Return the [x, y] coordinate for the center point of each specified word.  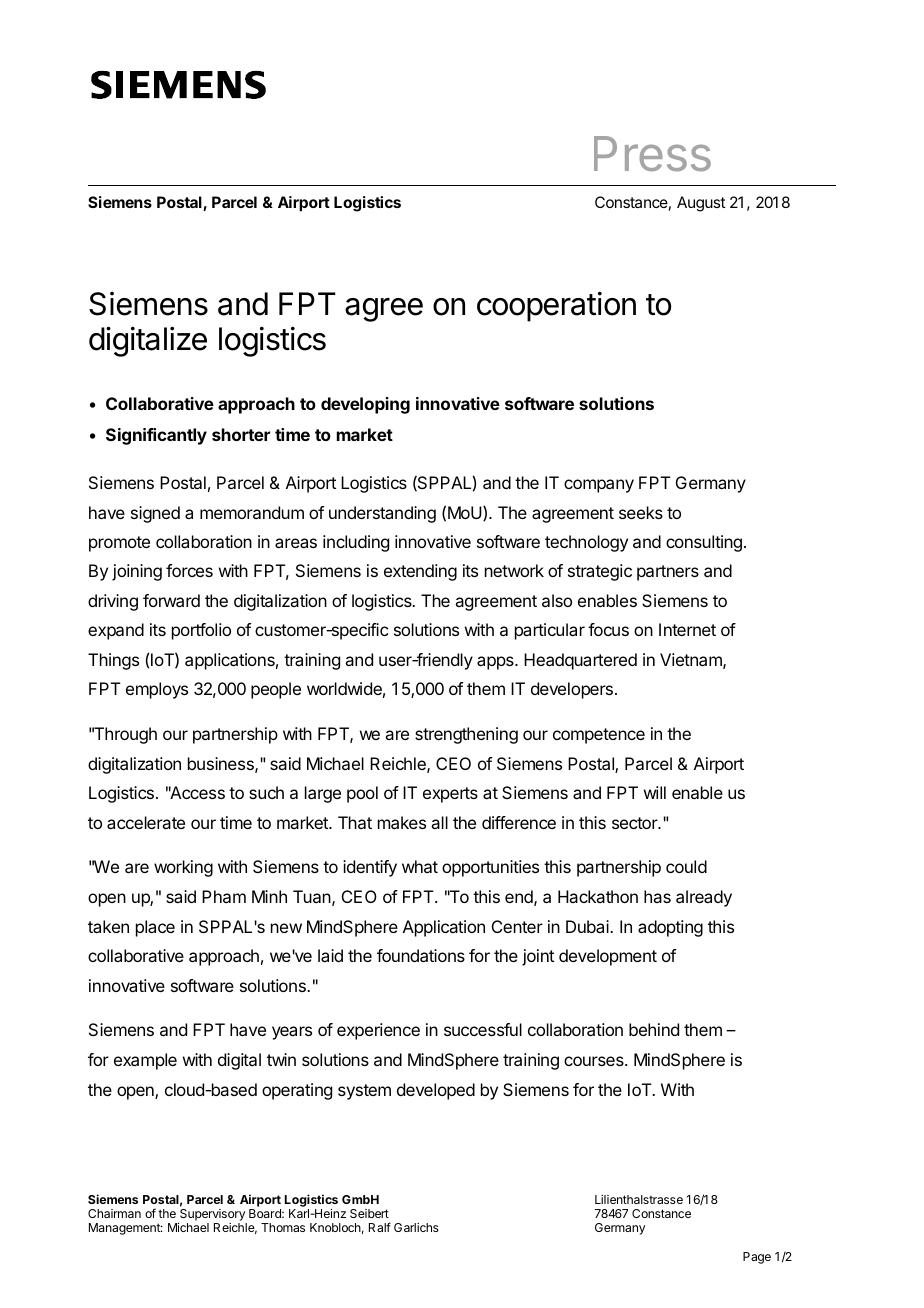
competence [599, 736]
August [701, 204]
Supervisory [212, 1216]
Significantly [156, 436]
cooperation [556, 307]
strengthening [466, 735]
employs [157, 690]
